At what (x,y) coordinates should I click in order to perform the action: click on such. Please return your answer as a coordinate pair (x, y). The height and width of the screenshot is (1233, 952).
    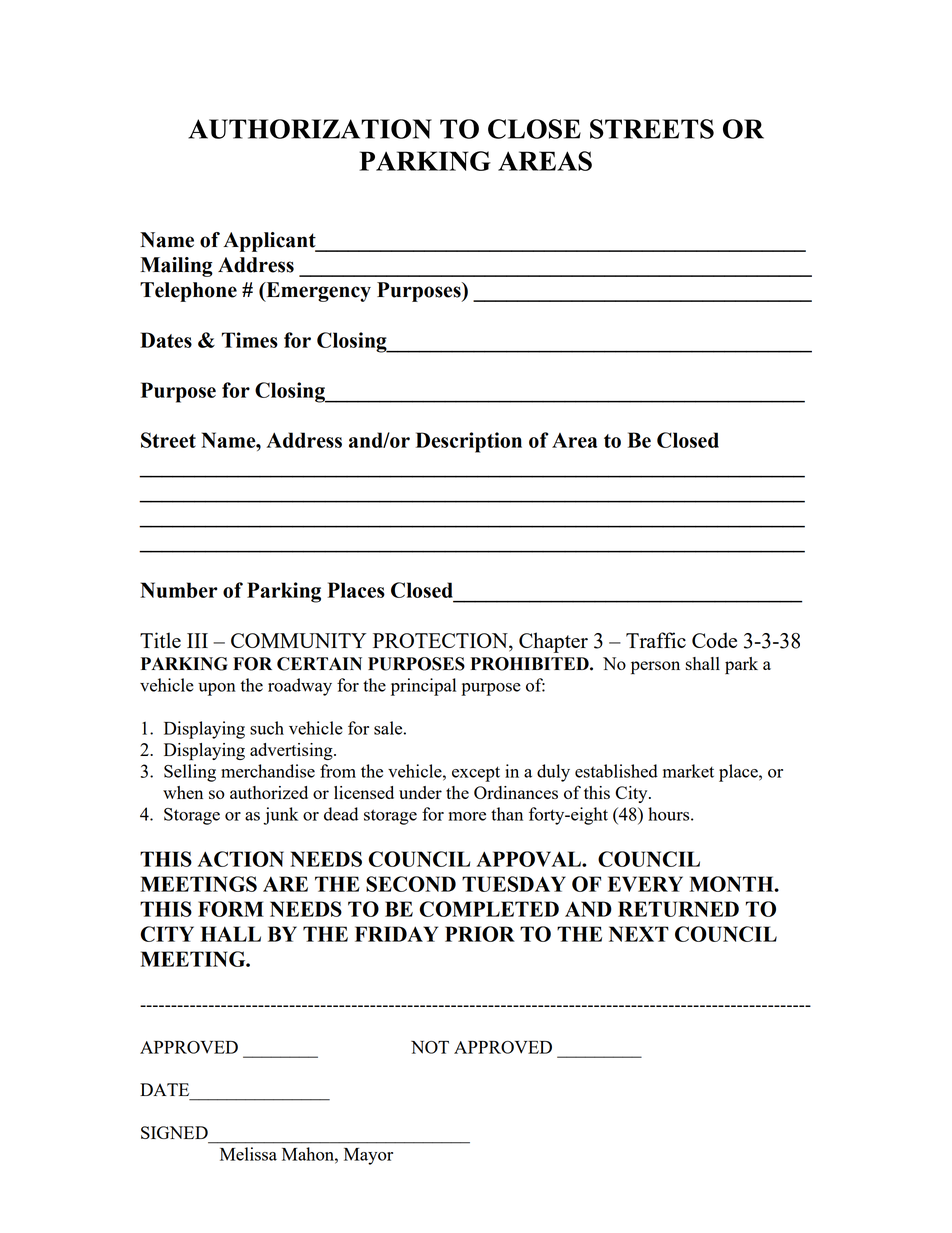
    Looking at the image, I should click on (267, 728).
